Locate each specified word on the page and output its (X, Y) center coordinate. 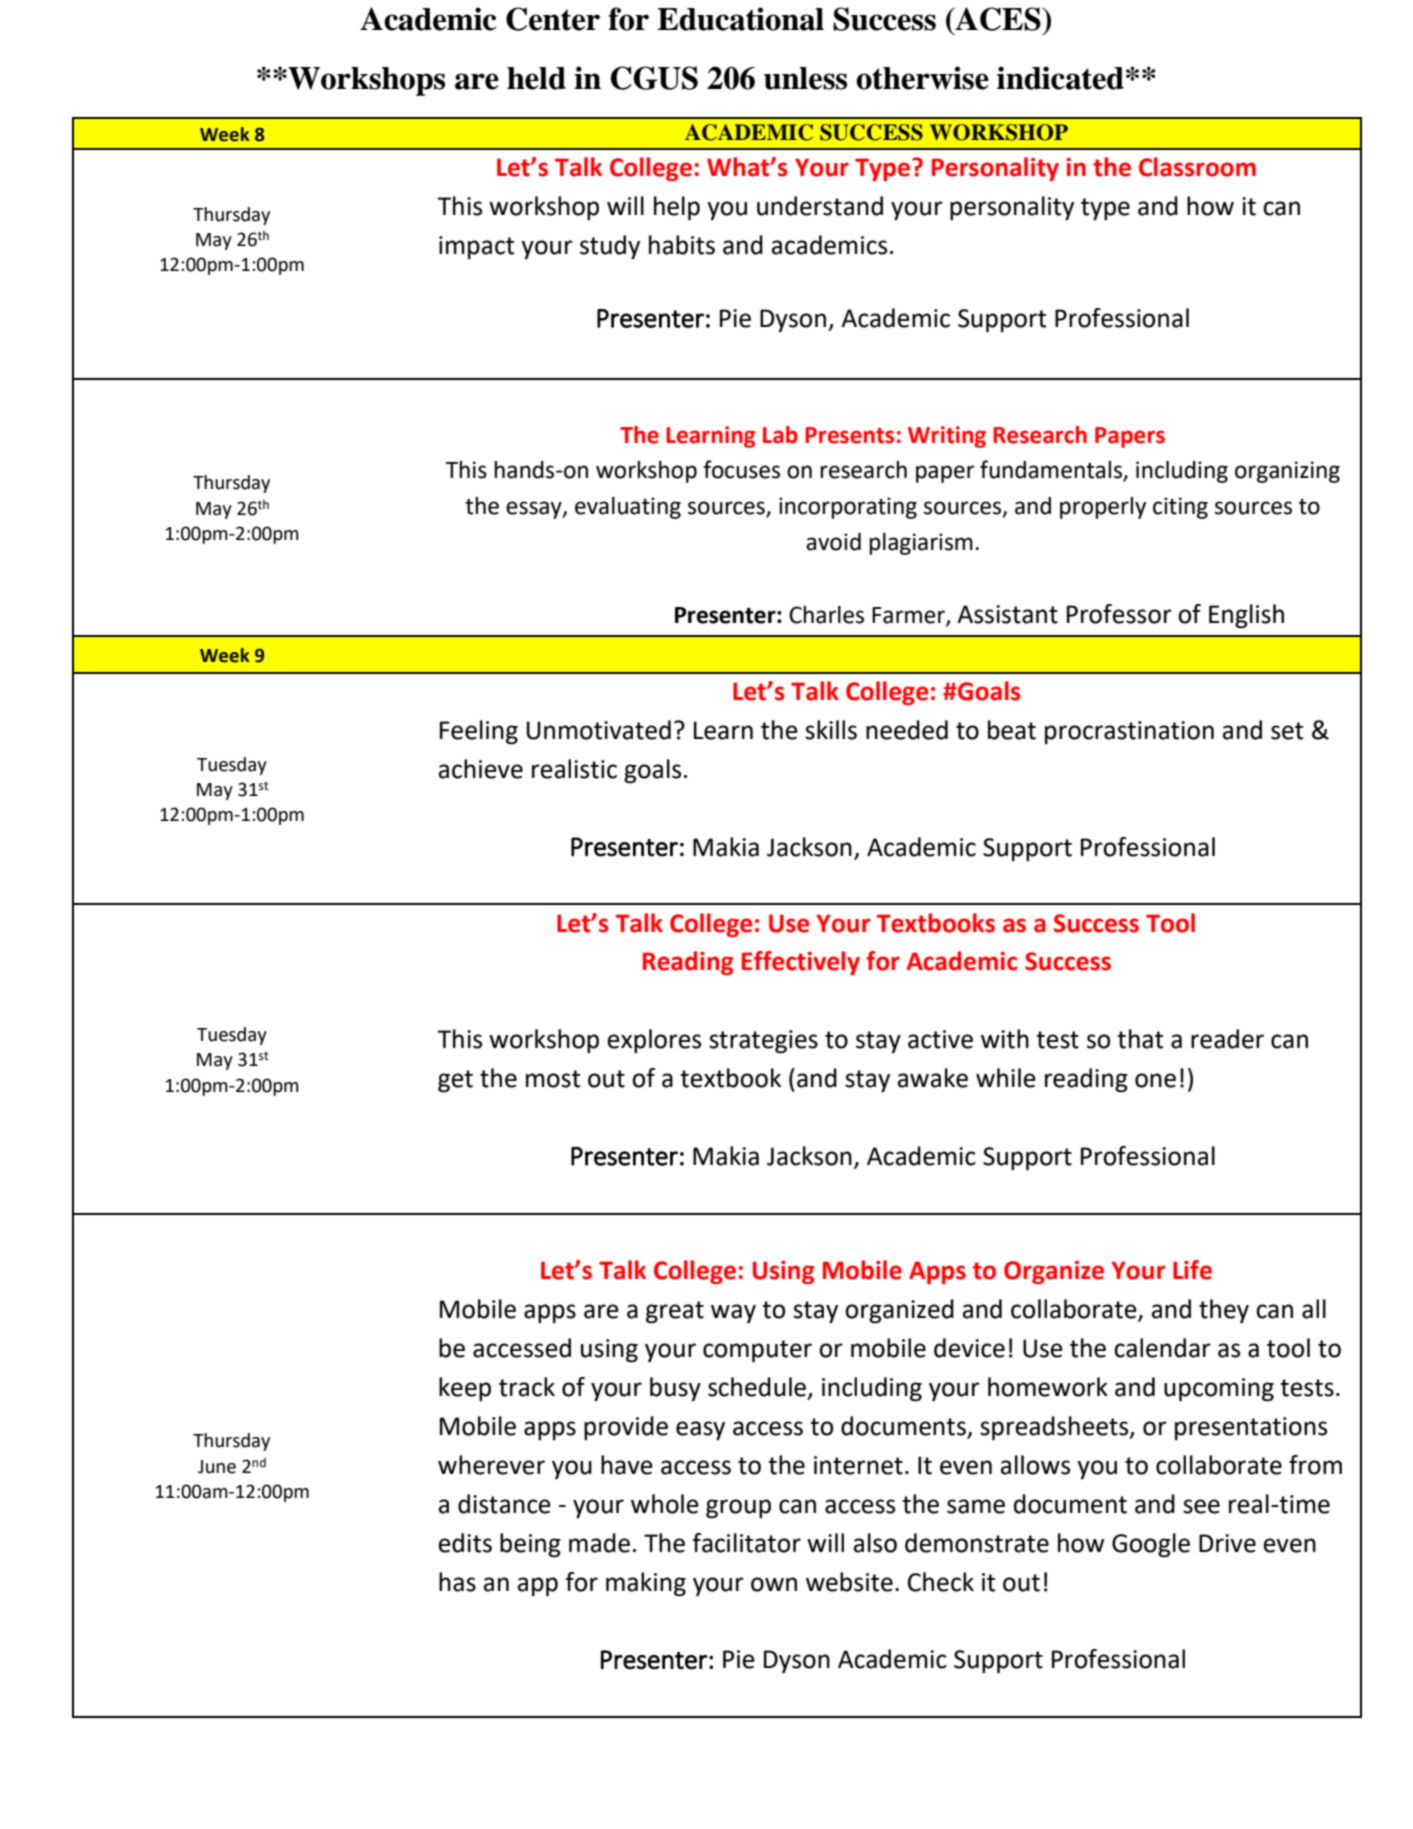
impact (476, 247)
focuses (741, 469)
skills (831, 730)
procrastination (1129, 732)
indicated (1060, 78)
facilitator (746, 1543)
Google (1151, 1545)
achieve (481, 769)
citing (1180, 508)
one (1155, 1080)
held (536, 78)
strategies (763, 1042)
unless (805, 78)
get (455, 1081)
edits (465, 1543)
